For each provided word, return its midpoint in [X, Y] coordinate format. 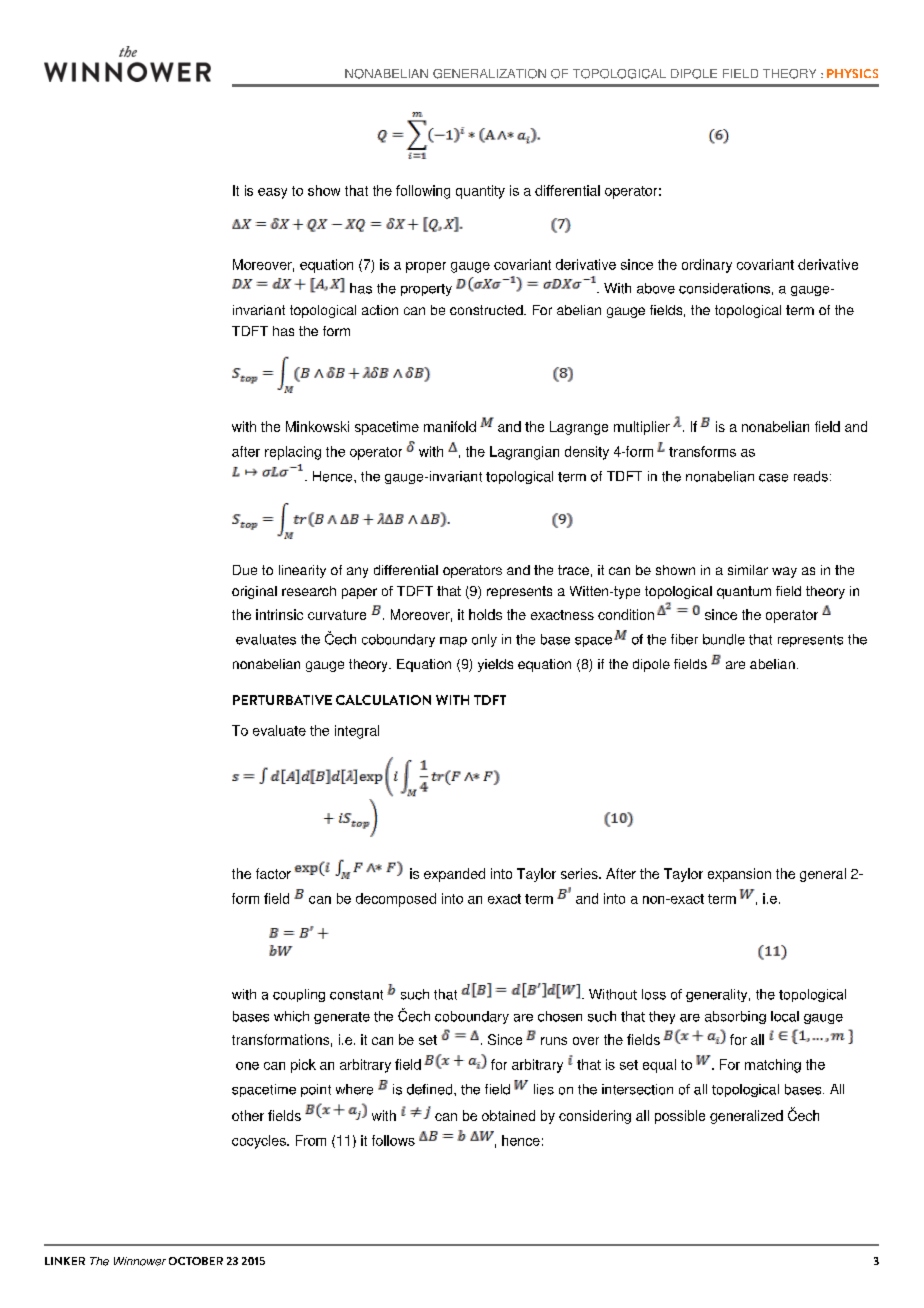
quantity [480, 192]
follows [393, 1140]
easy [272, 193]
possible [680, 1117]
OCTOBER [196, 1261]
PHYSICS [852, 73]
